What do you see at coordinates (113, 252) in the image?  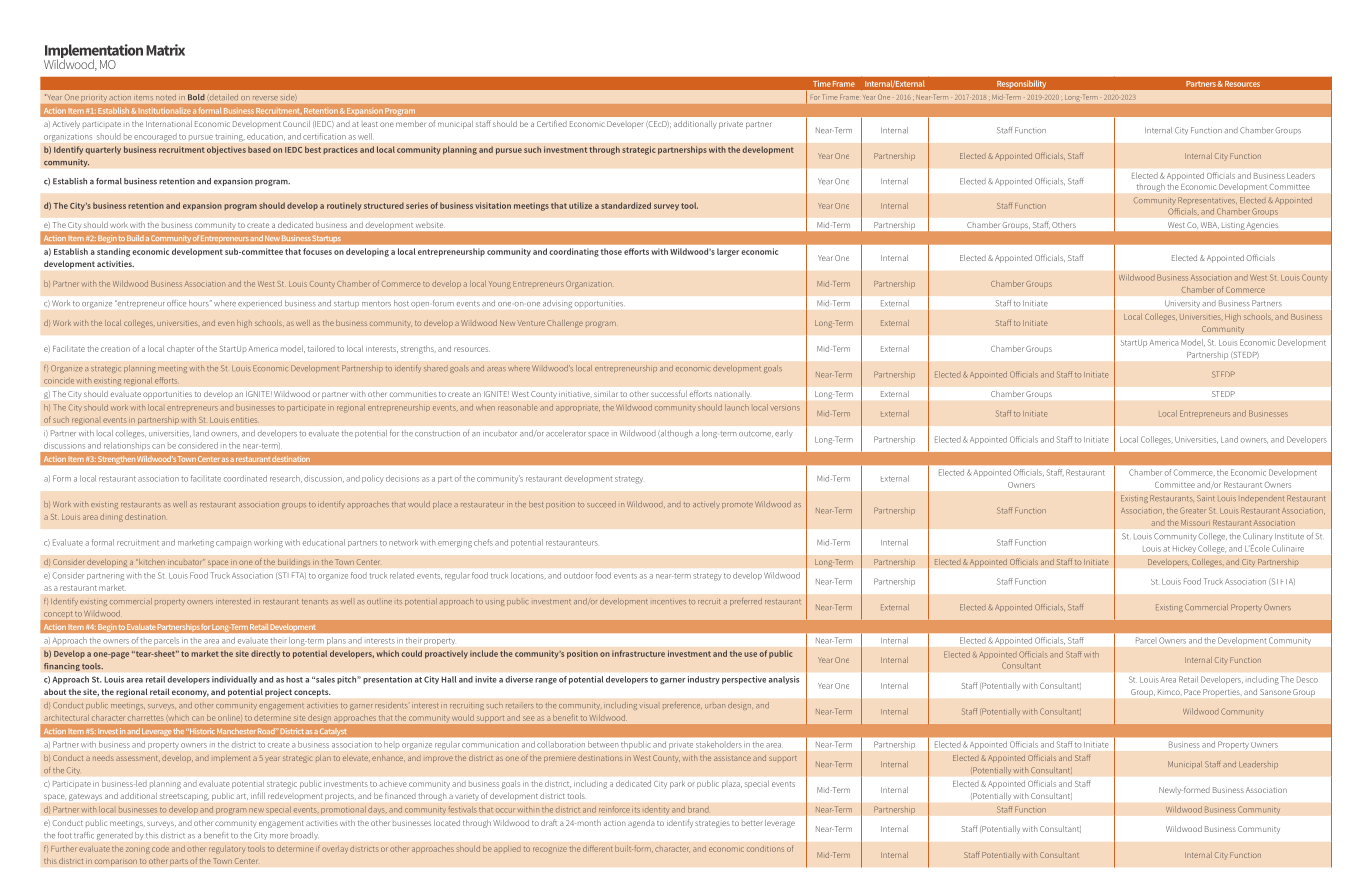 I see `standing` at bounding box center [113, 252].
